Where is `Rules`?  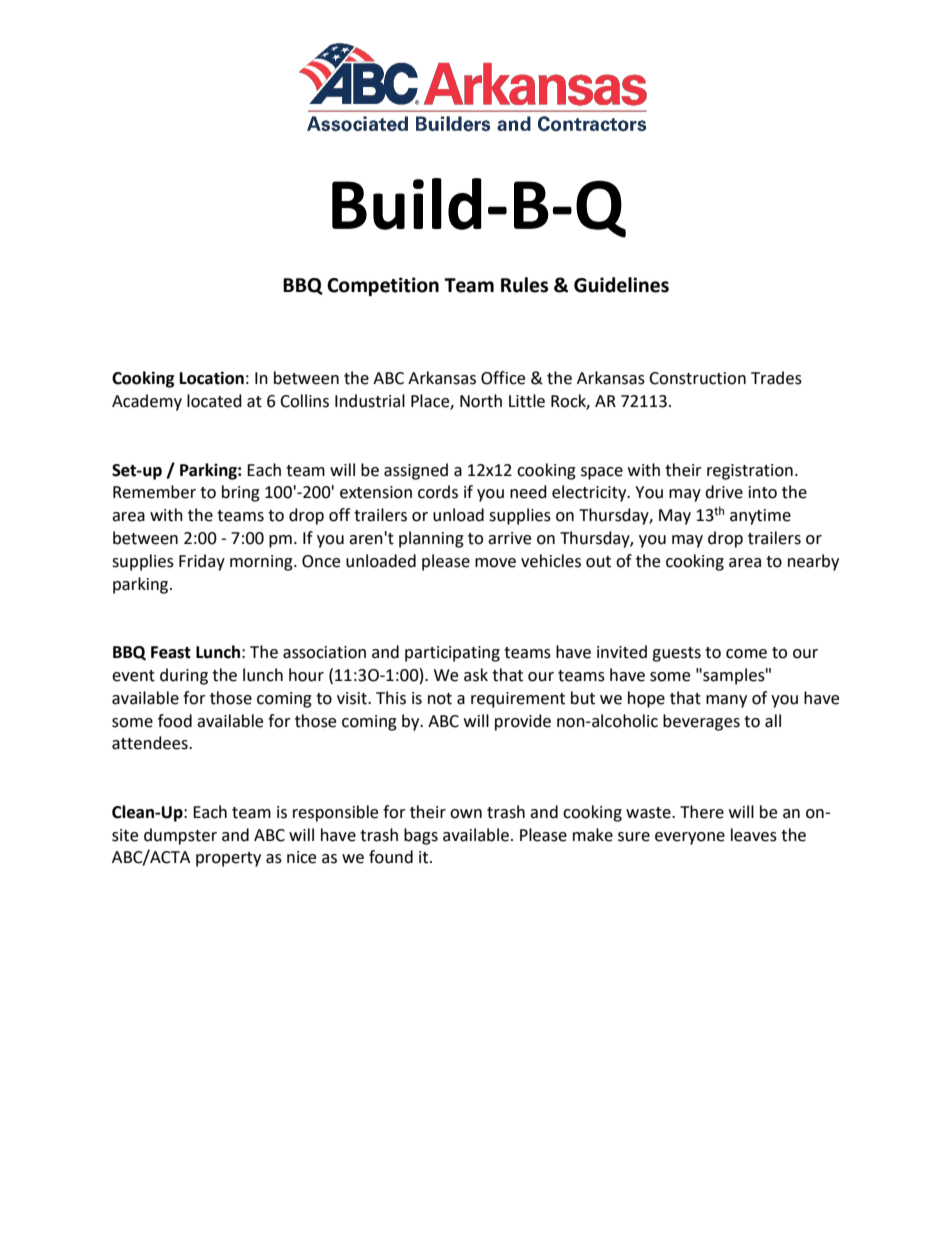 Rules is located at coordinates (524, 285).
